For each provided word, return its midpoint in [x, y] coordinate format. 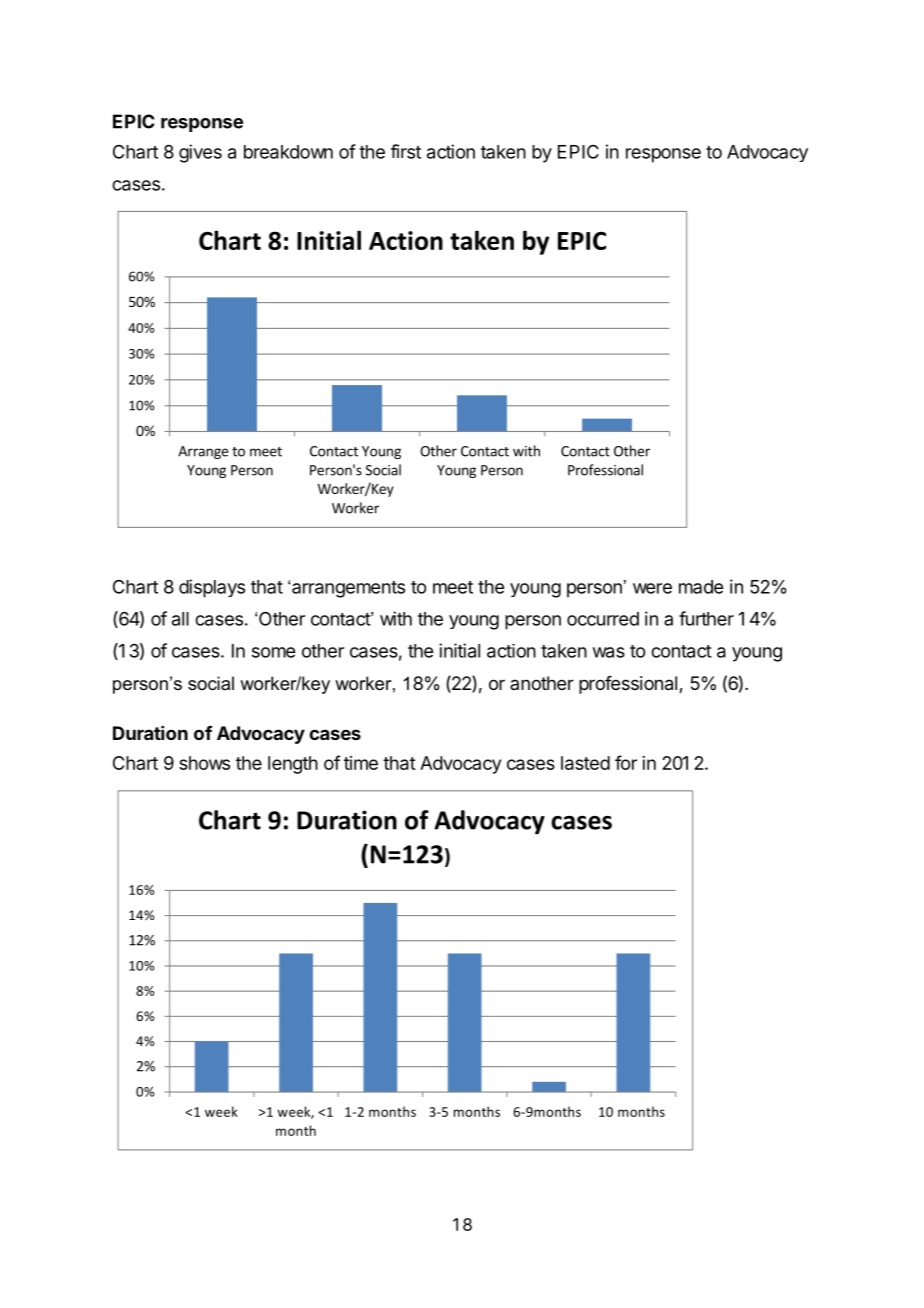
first [406, 151]
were [652, 588]
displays [212, 588]
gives [200, 153]
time [361, 763]
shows [204, 763]
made [701, 587]
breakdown [288, 152]
